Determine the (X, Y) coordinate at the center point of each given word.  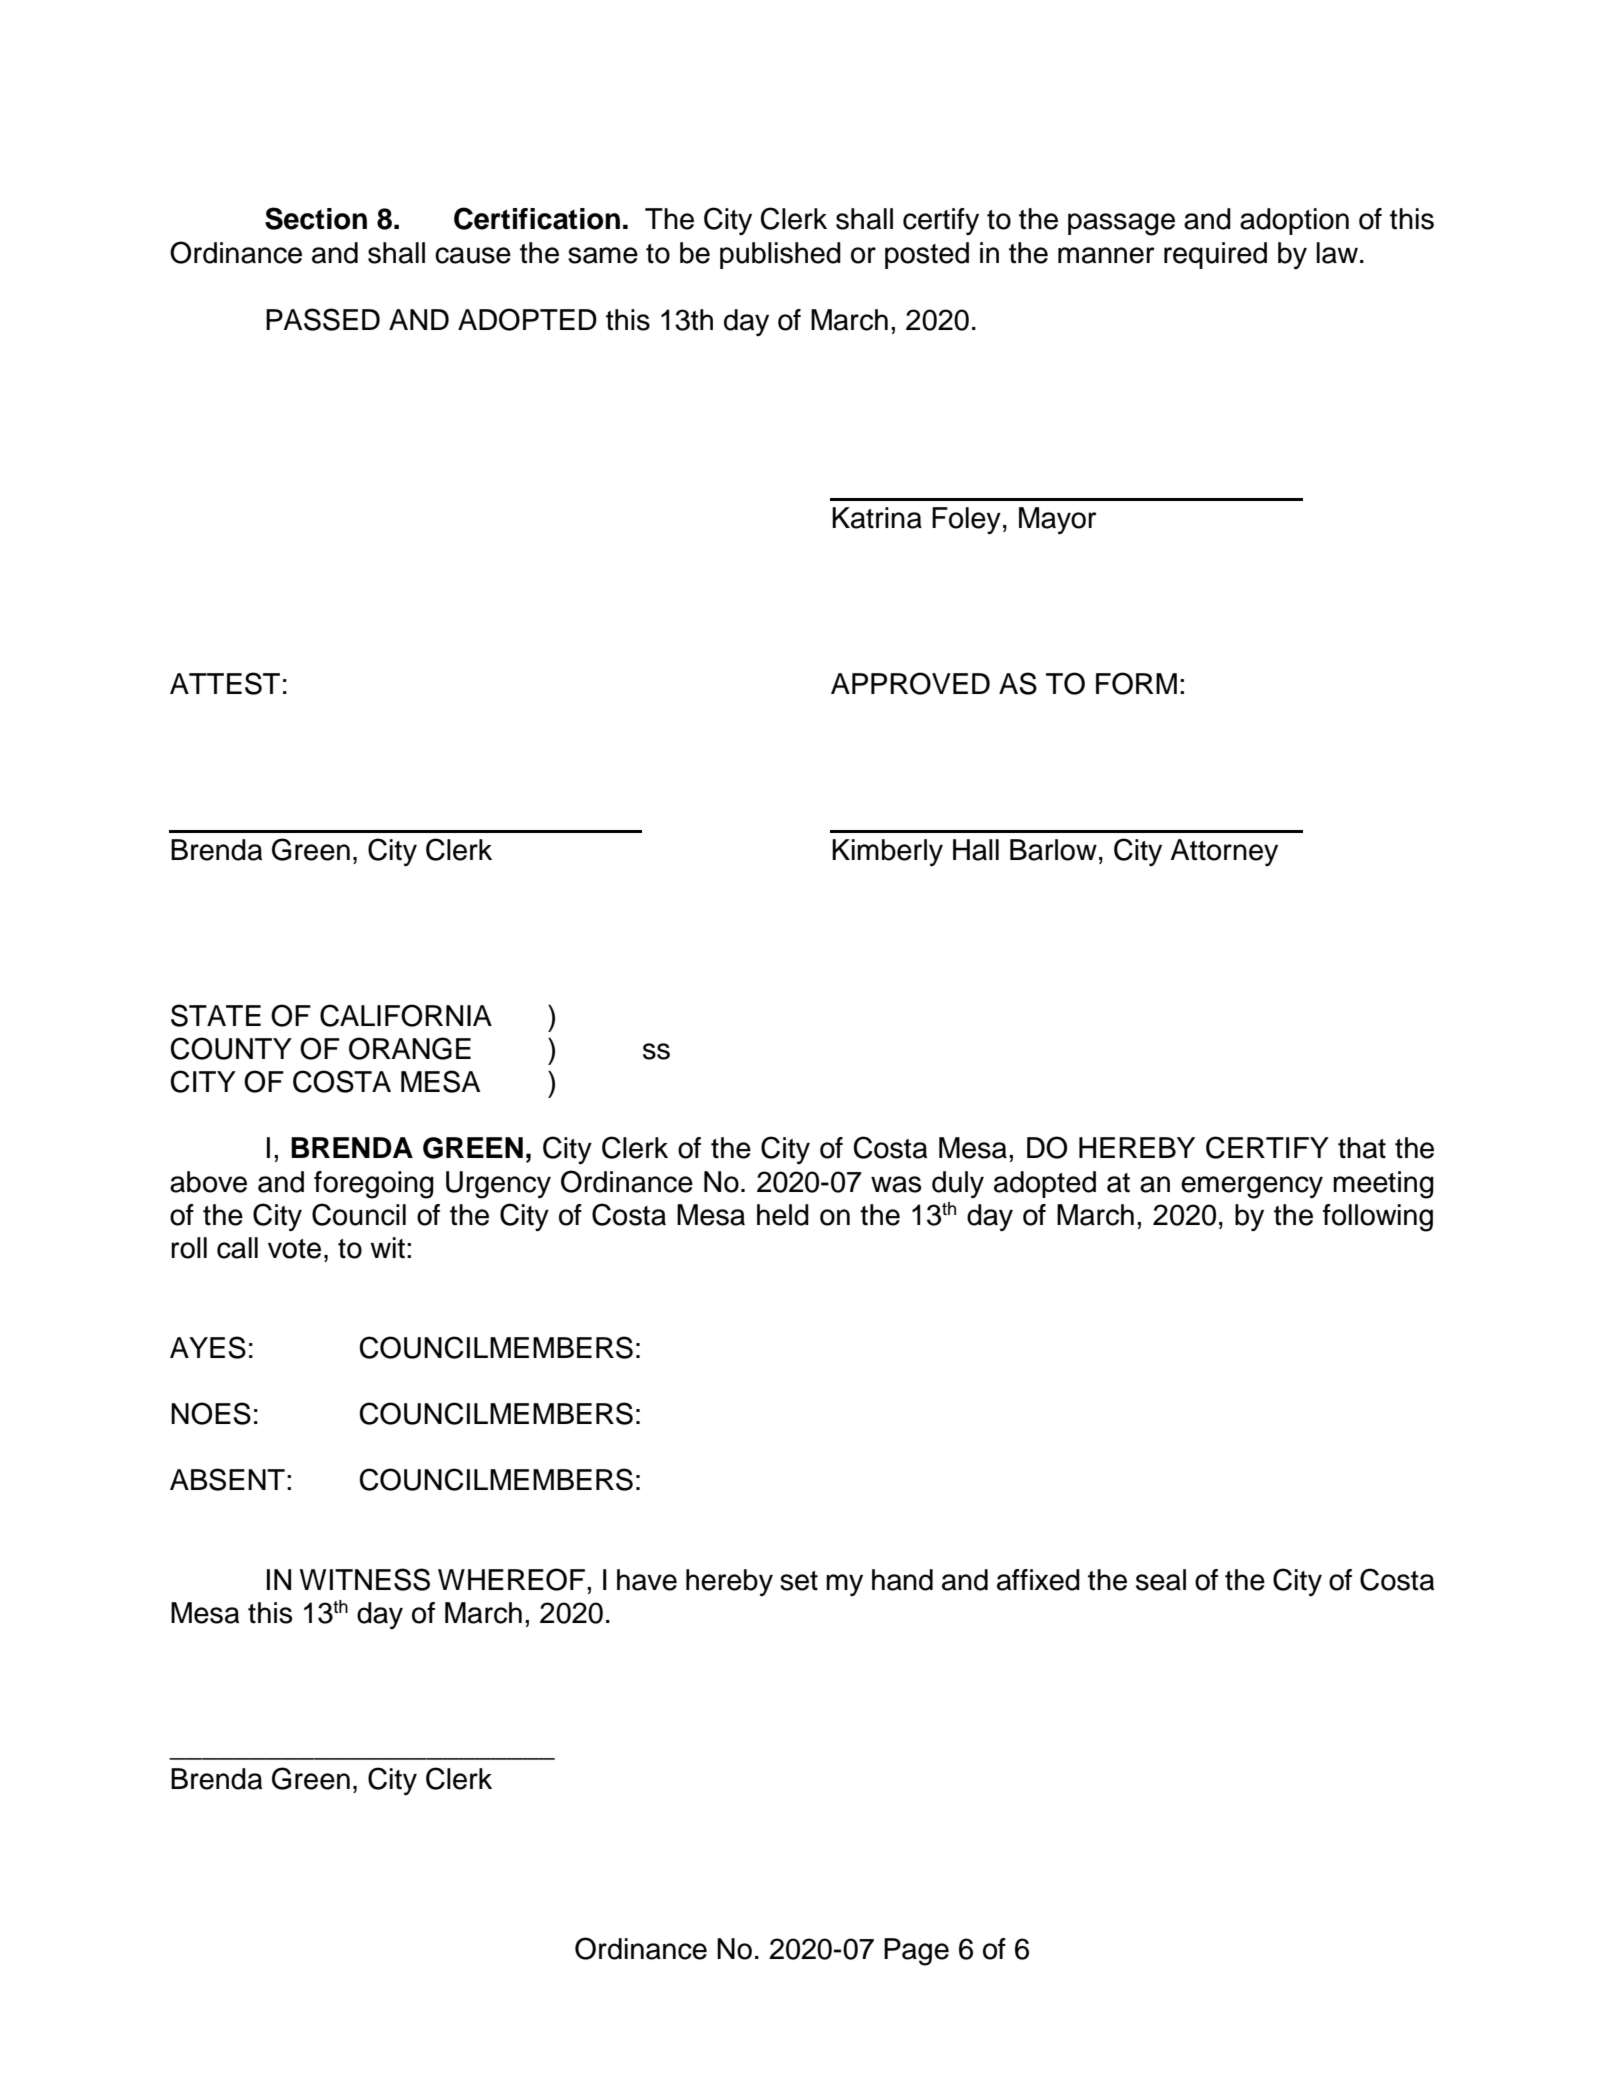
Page (916, 1952)
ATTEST (225, 683)
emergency (1252, 1187)
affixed (1038, 1580)
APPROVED (910, 683)
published (780, 255)
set (799, 1581)
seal (1161, 1580)
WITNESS (365, 1579)
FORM (1136, 683)
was (896, 1184)
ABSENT (227, 1479)
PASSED (323, 319)
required (1215, 255)
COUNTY (231, 1048)
